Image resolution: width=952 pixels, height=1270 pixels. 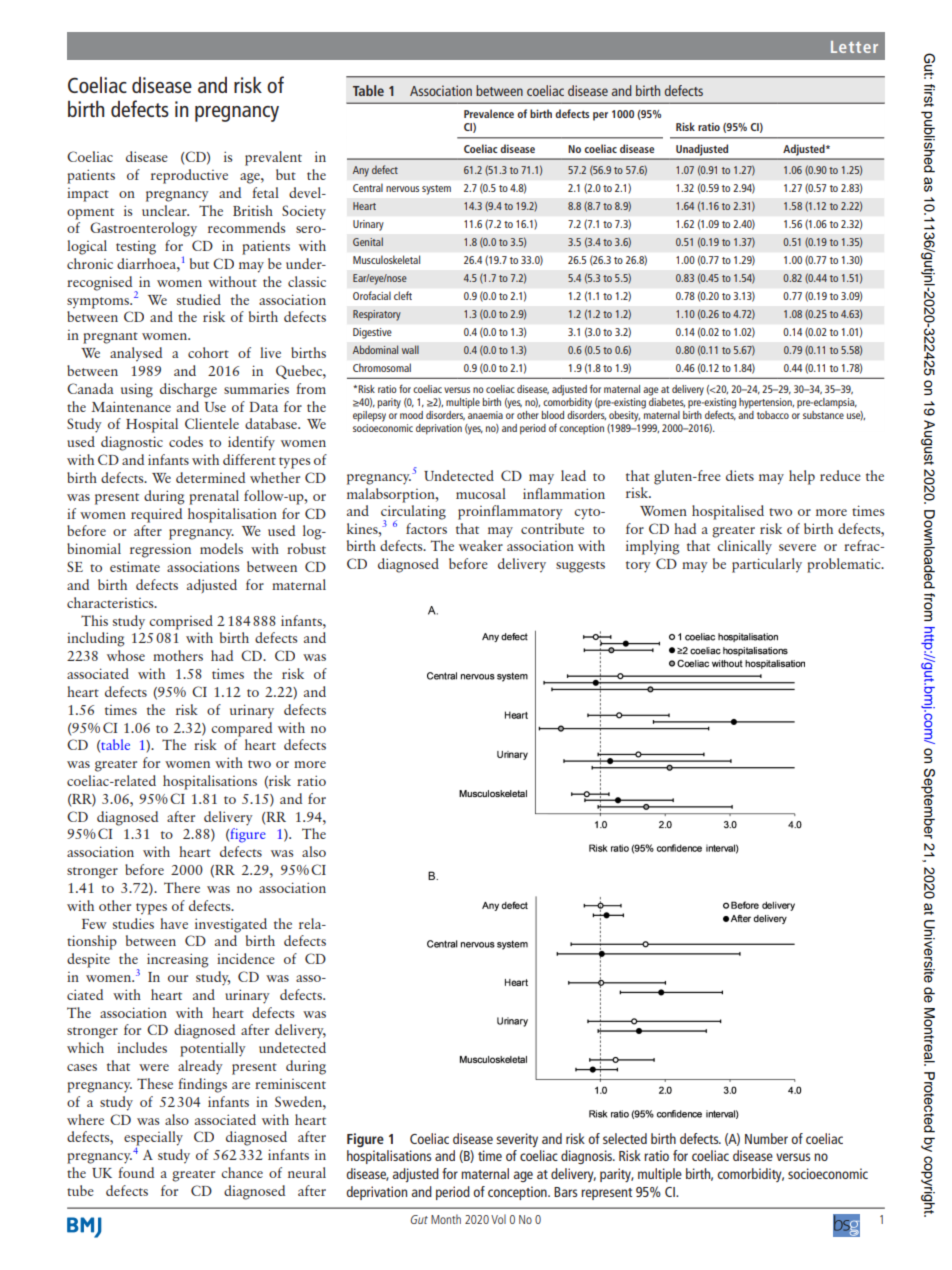 What do you see at coordinates (410, 349) in the screenshot?
I see `wall` at bounding box center [410, 349].
